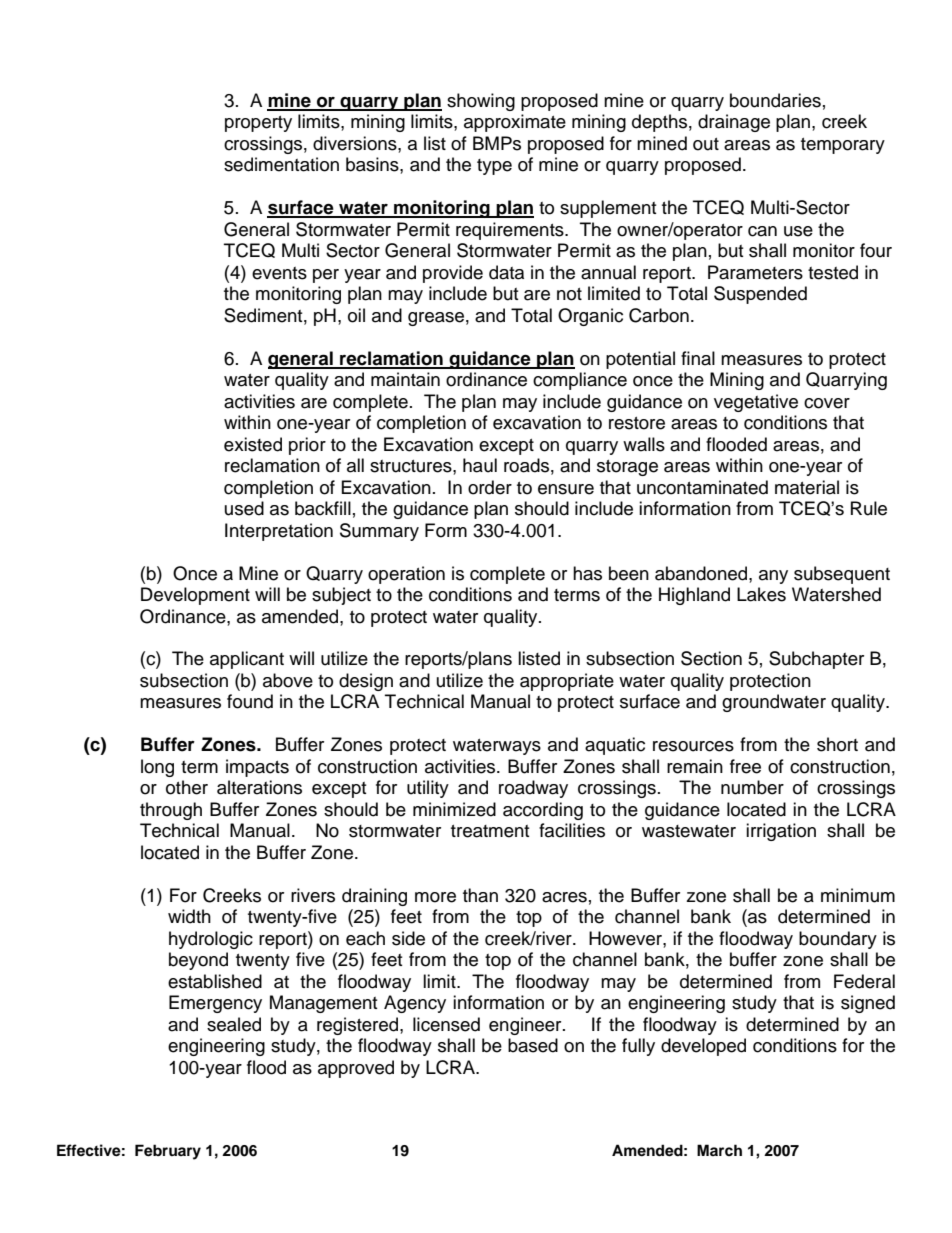 The width and height of the screenshot is (952, 1233). I want to click on haul, so click(480, 465).
